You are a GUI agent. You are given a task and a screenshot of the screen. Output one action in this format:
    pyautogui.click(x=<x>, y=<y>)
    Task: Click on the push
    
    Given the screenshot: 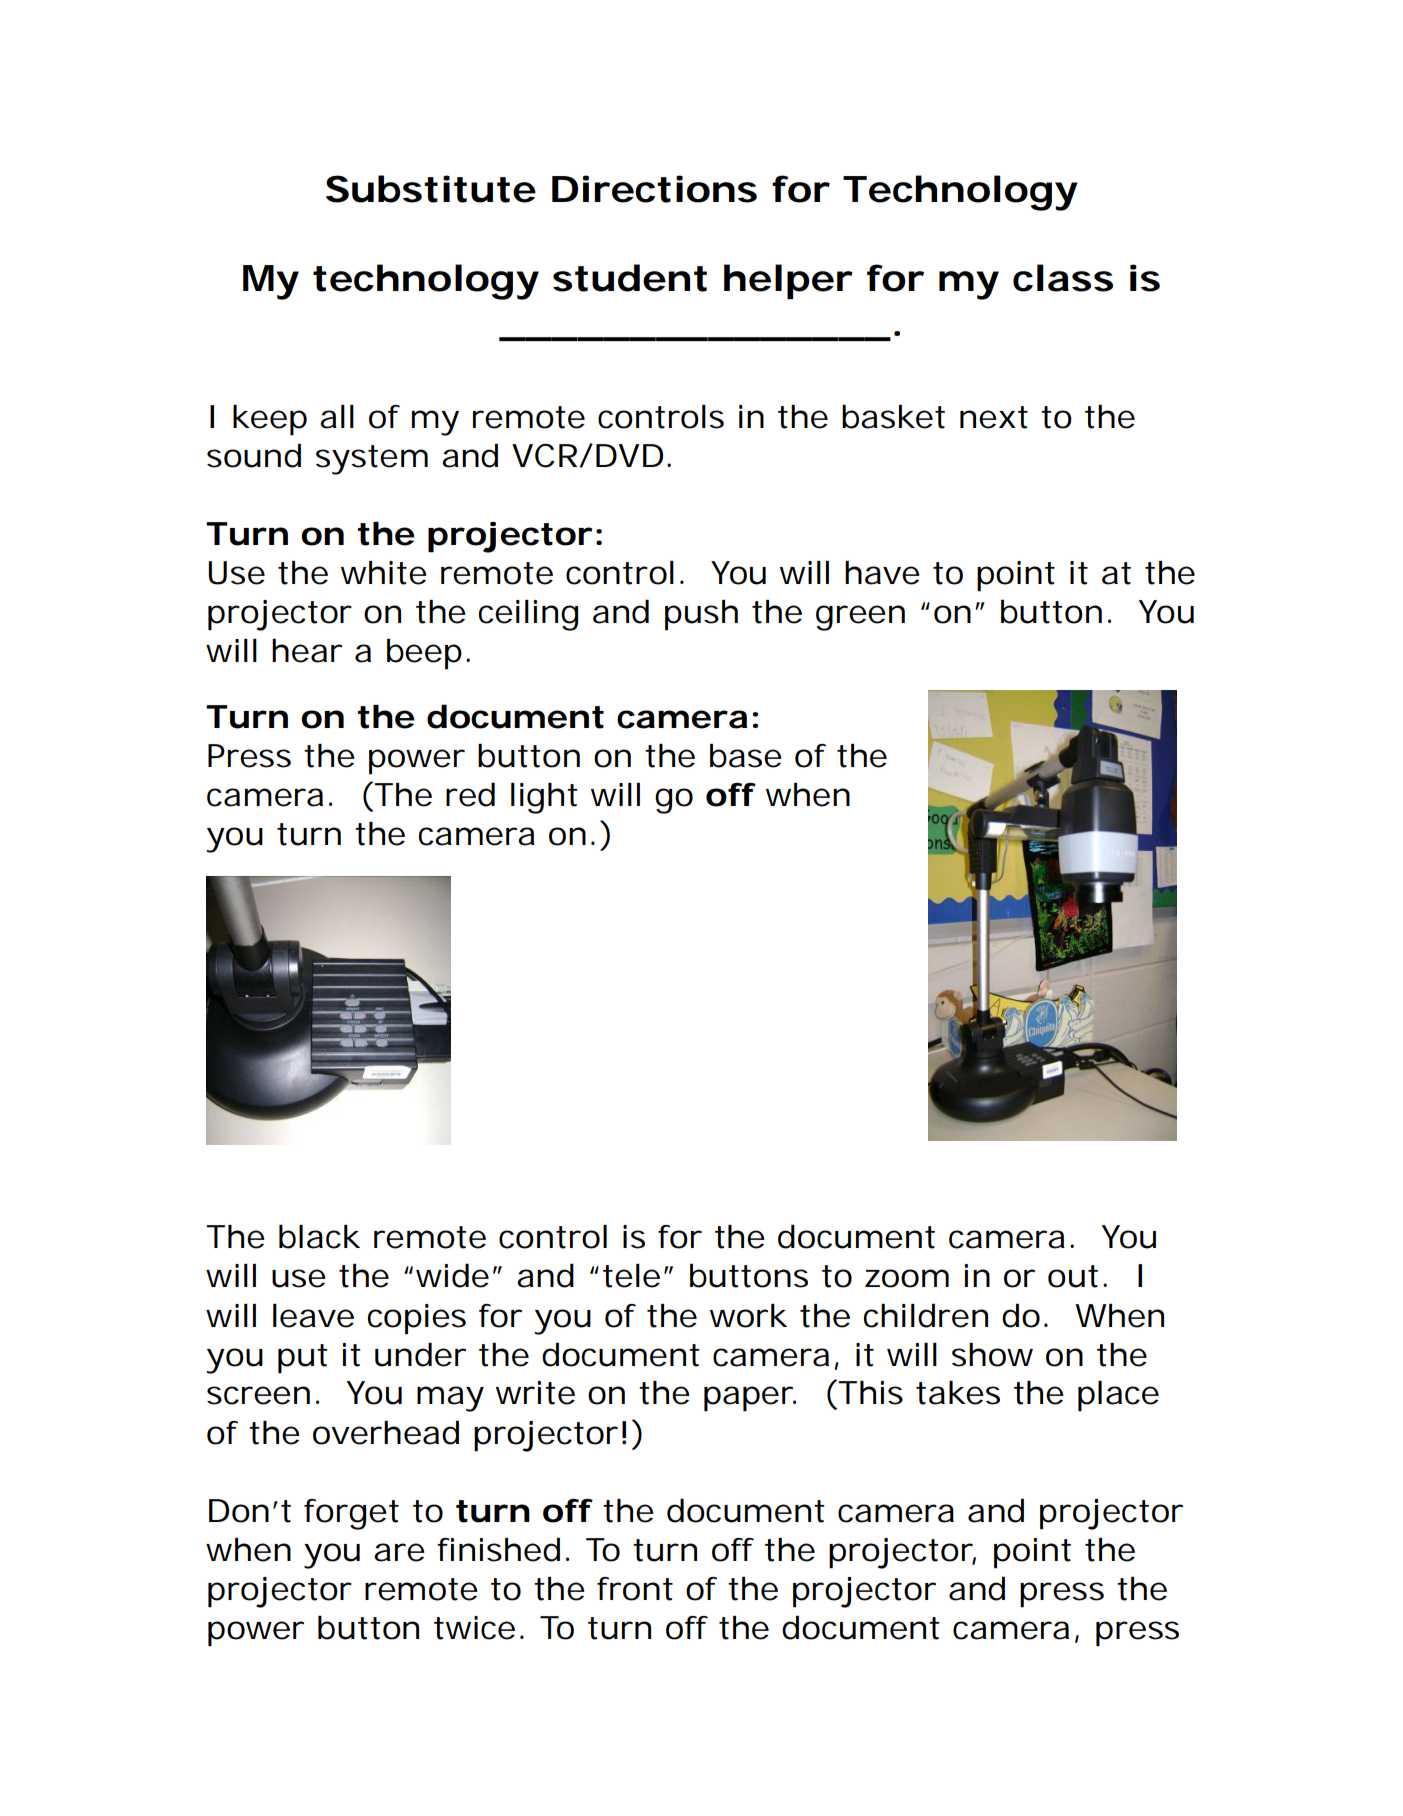 What is the action you would take?
    pyautogui.click(x=699, y=615)
